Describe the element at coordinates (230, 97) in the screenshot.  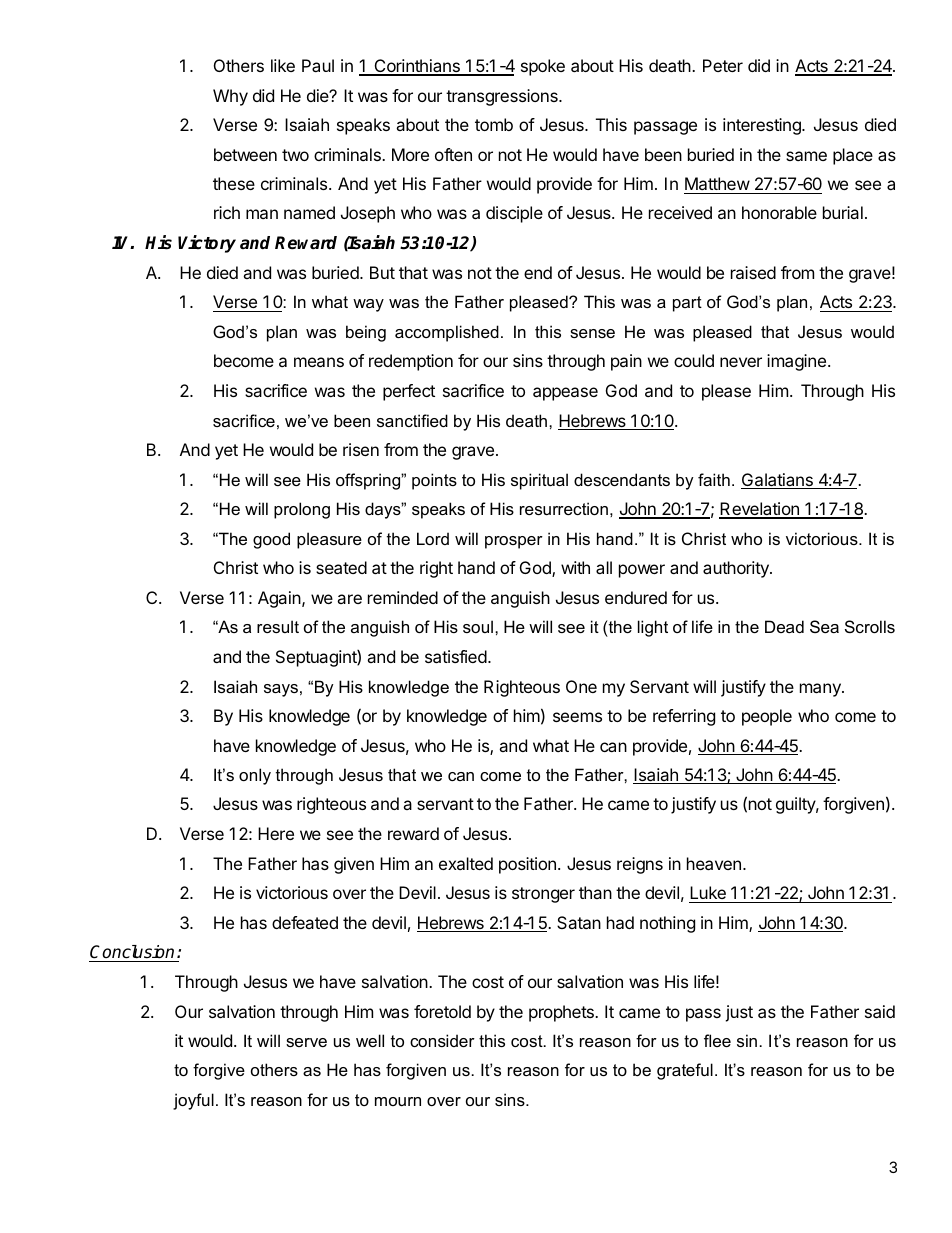
I see `Why` at that location.
